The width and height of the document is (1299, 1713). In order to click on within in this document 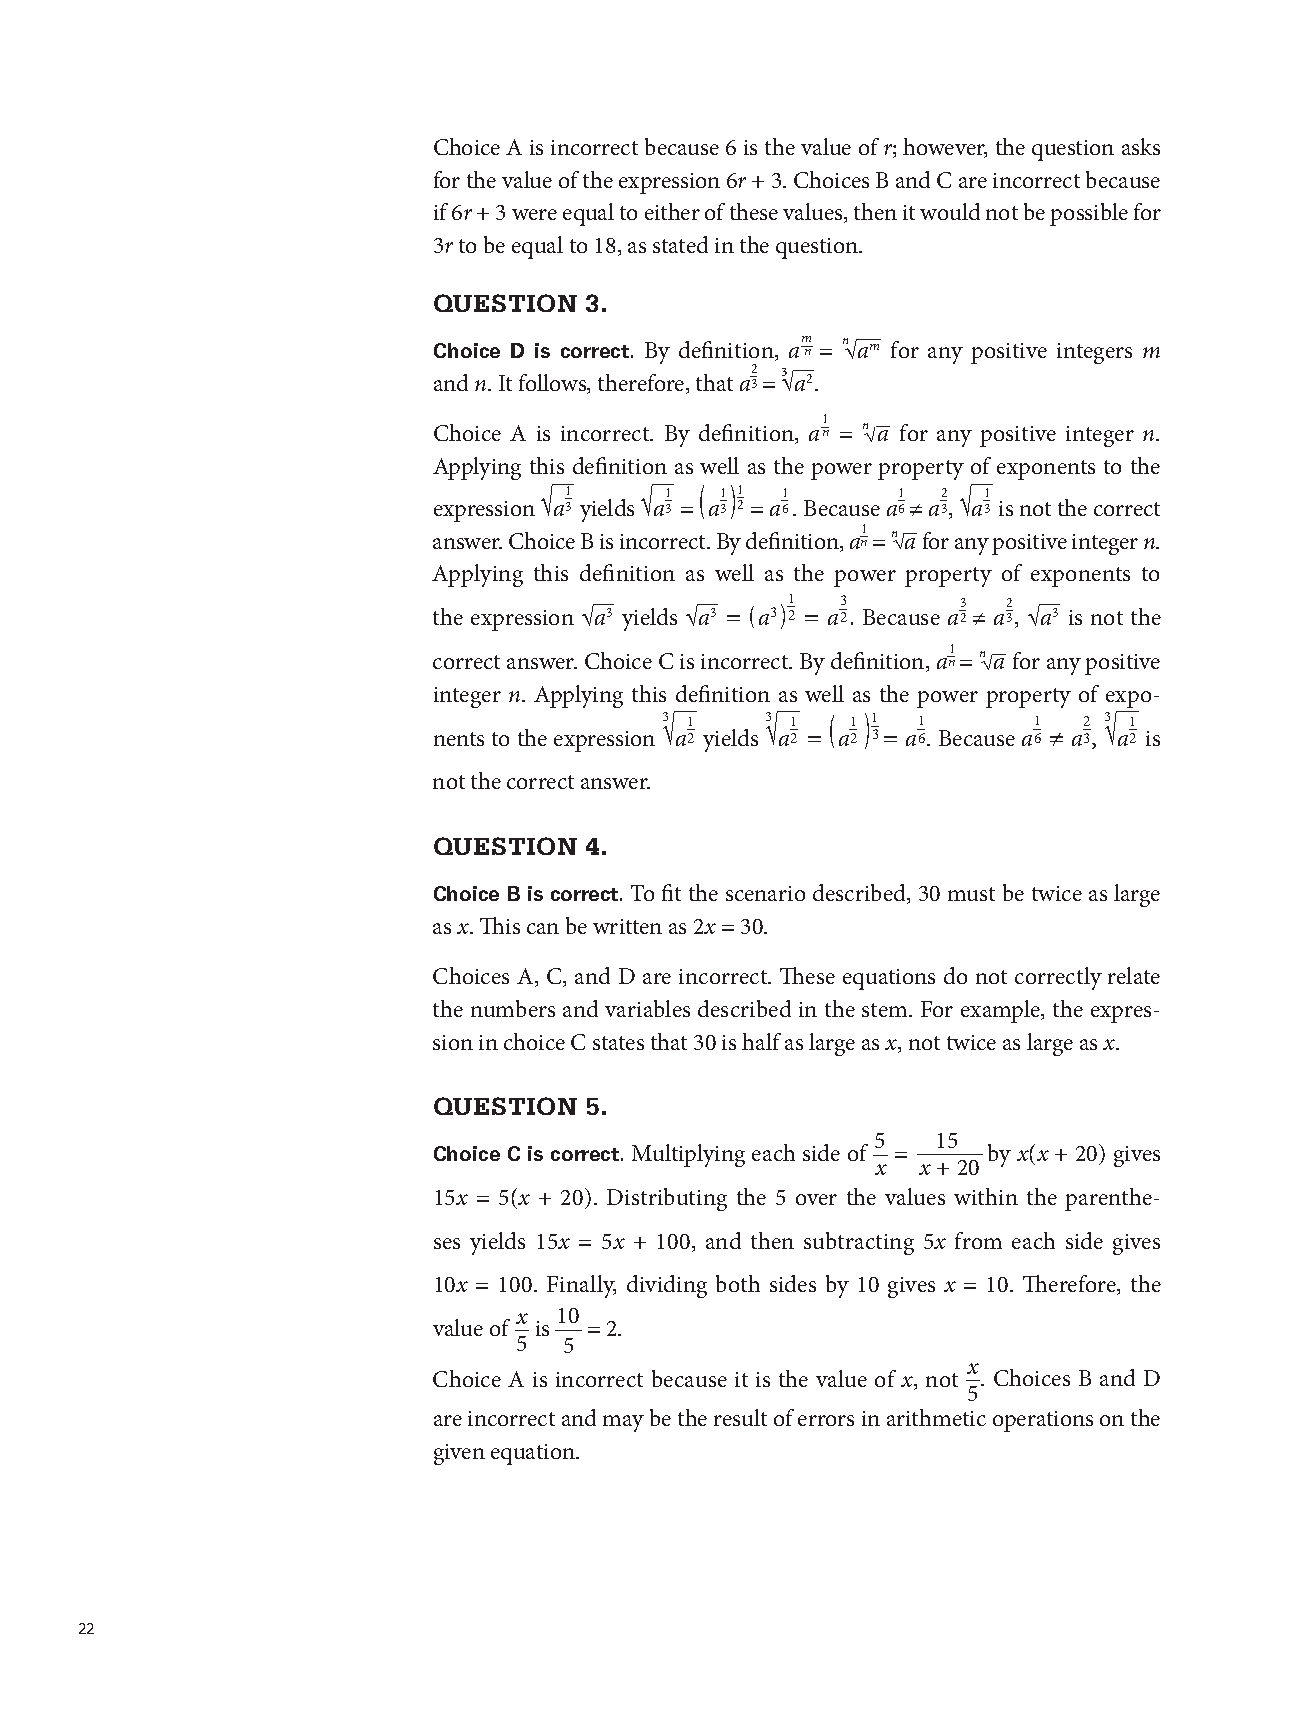, I will do `click(986, 1196)`.
